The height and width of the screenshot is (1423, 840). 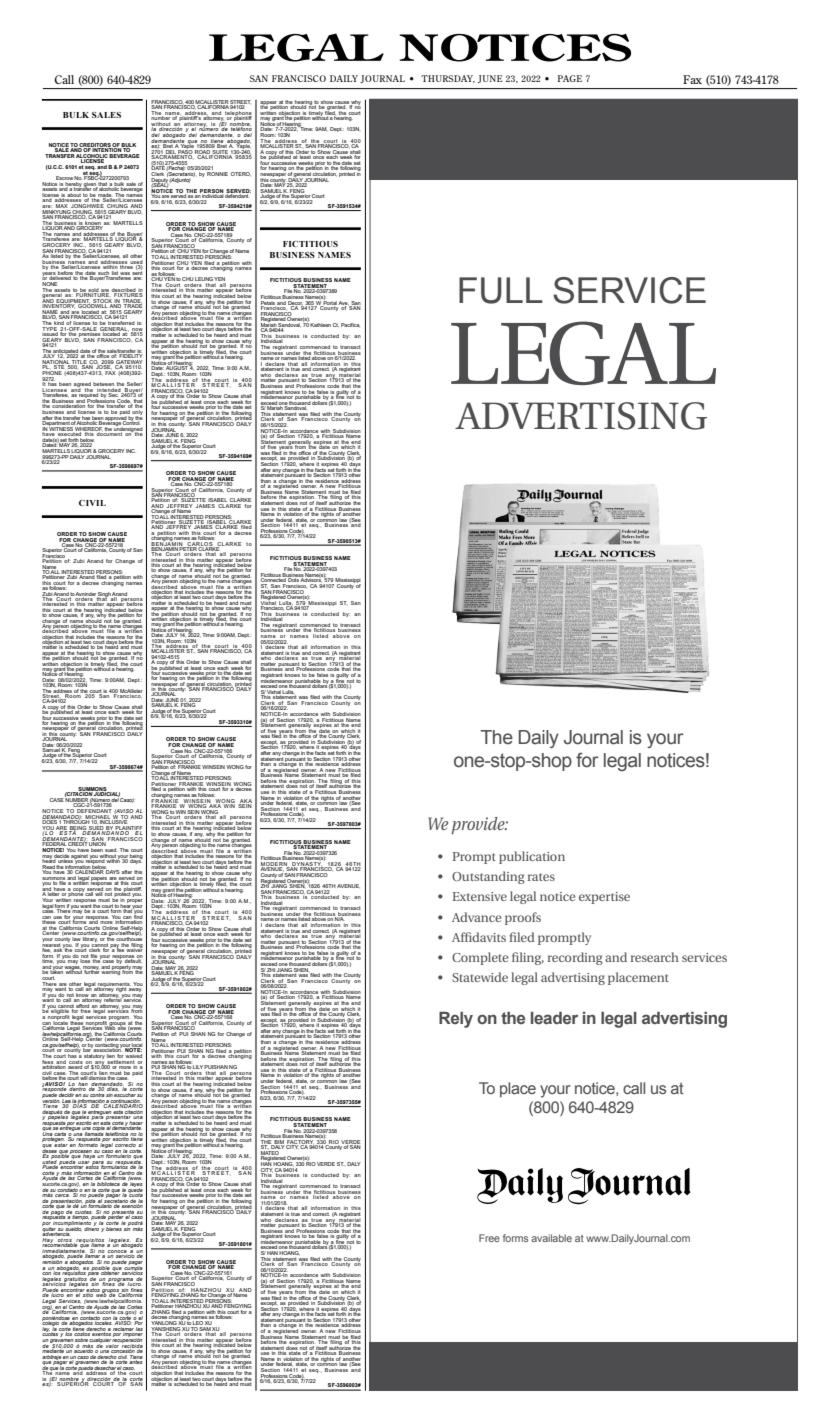 What do you see at coordinates (456, 1020) in the screenshot?
I see `Rely` at bounding box center [456, 1020].
